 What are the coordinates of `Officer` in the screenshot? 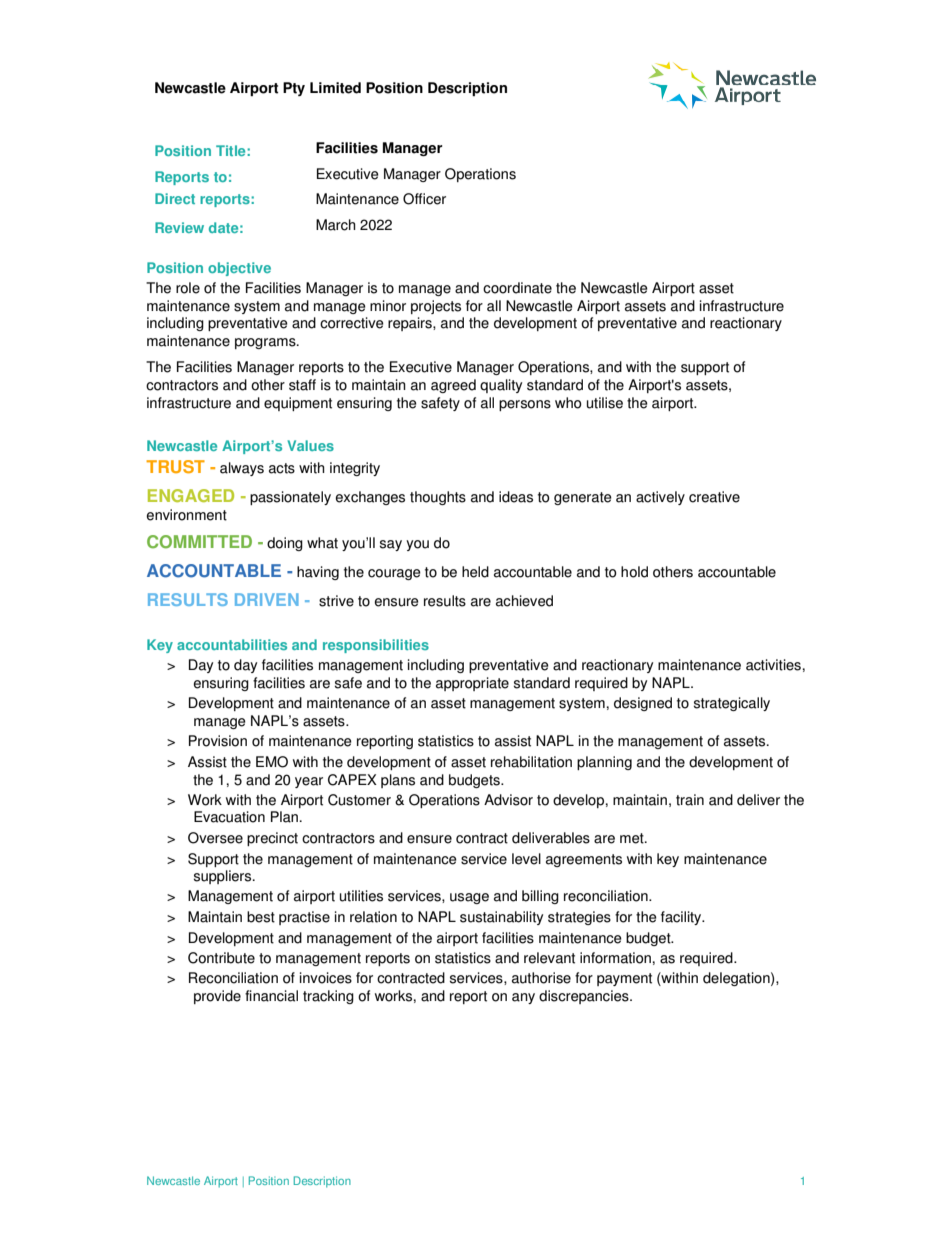 It's located at (424, 199).
